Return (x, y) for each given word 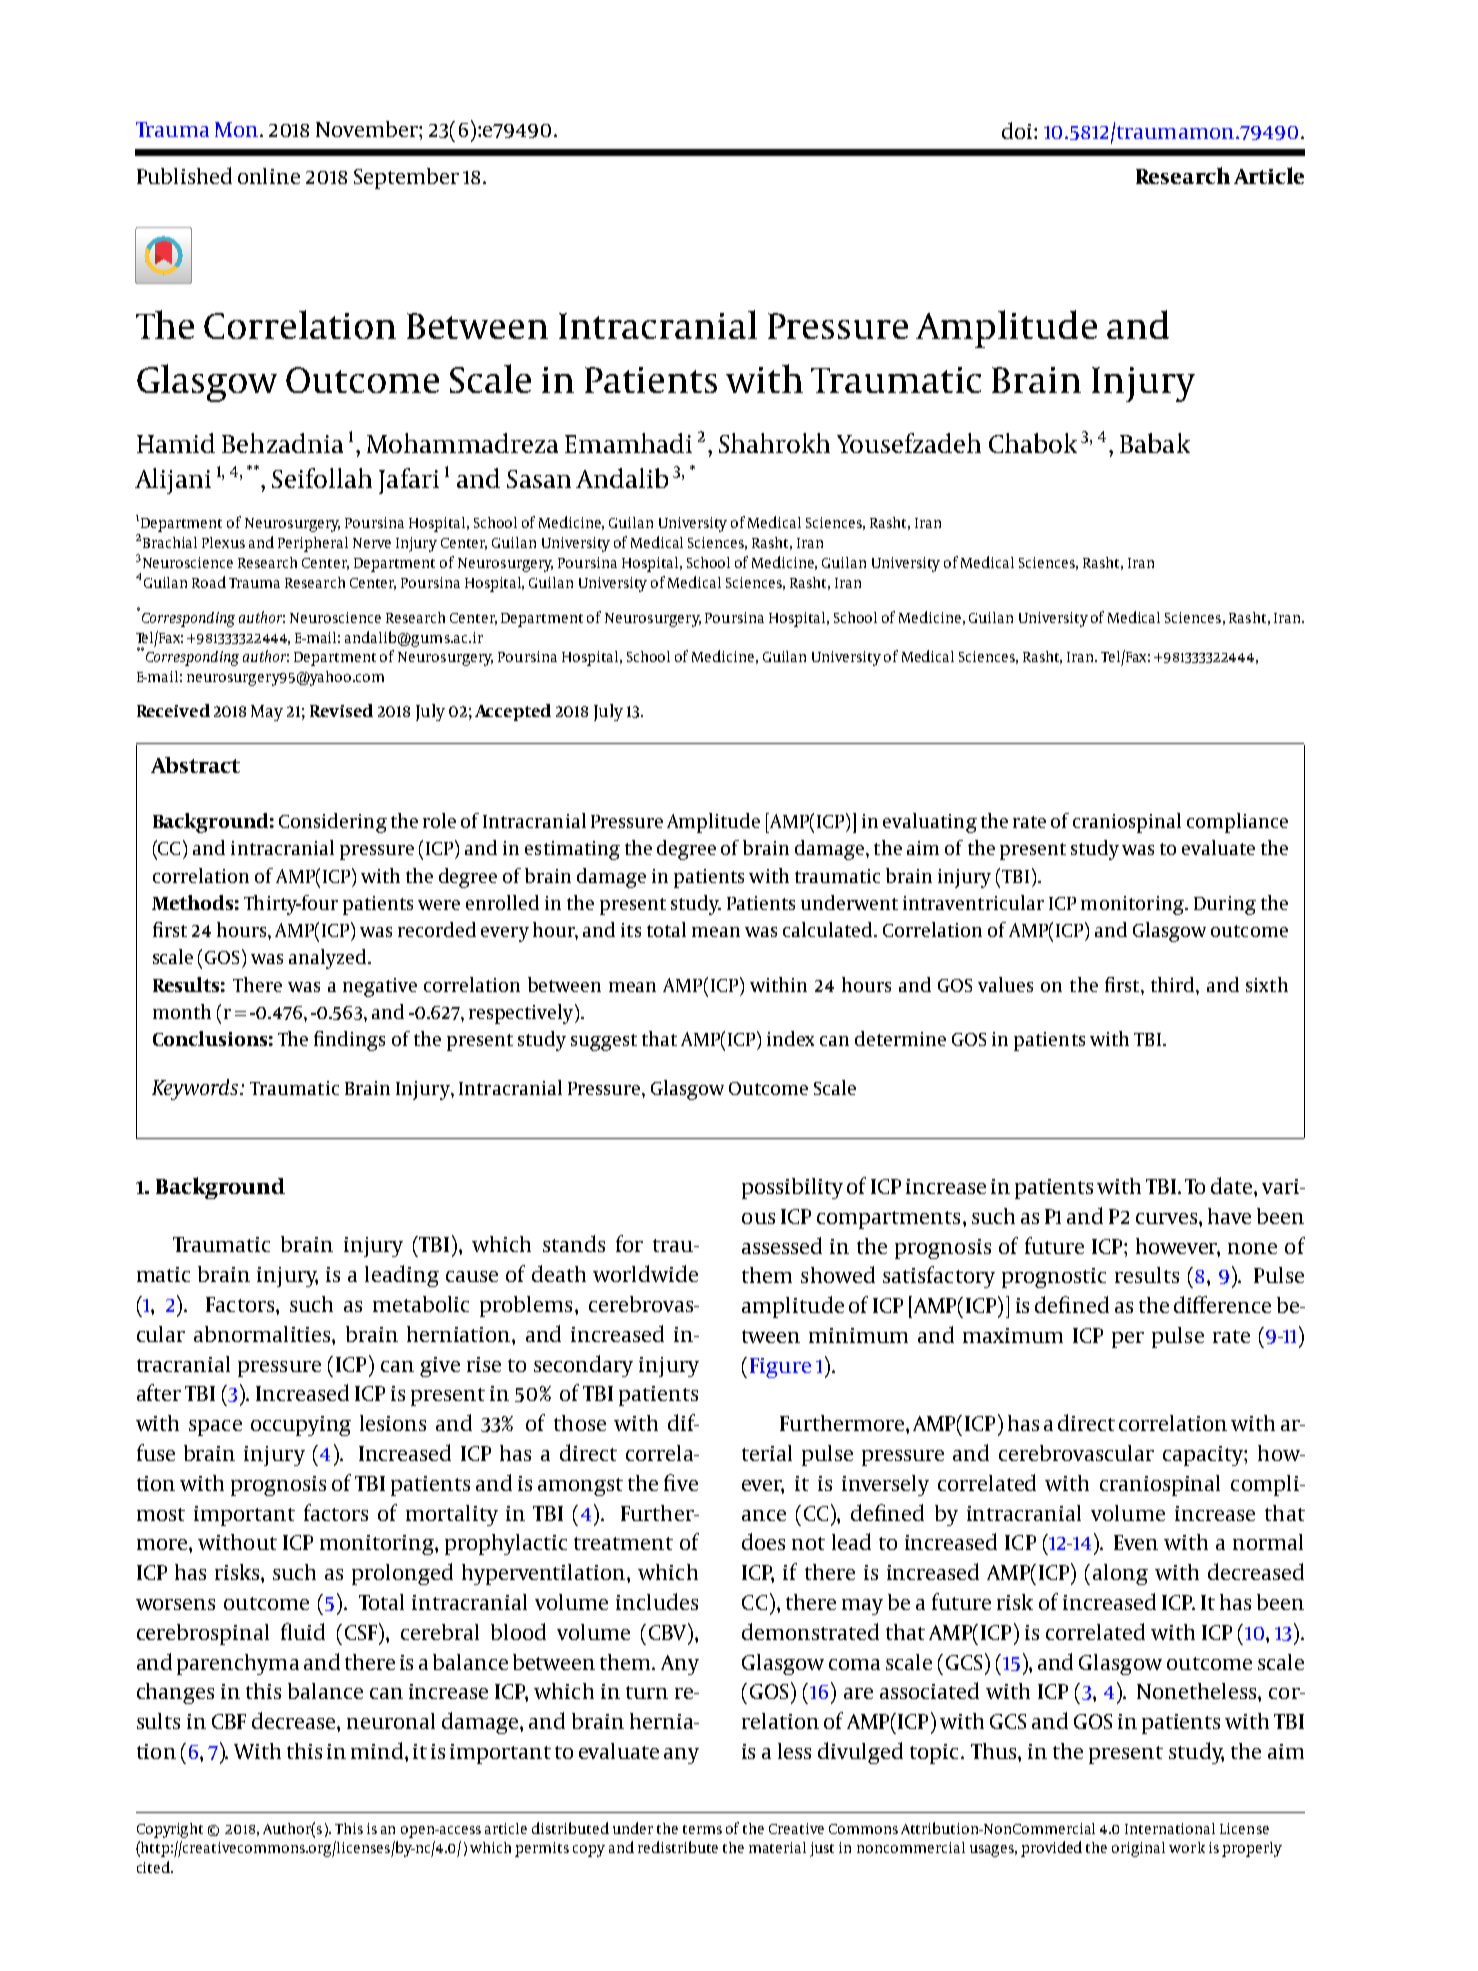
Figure (780, 1368)
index (790, 1038)
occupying (301, 1426)
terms (702, 1829)
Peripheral (313, 544)
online (269, 176)
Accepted (513, 712)
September (406, 178)
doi (1018, 130)
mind (378, 1750)
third (1174, 984)
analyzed (329, 959)
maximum (1013, 1335)
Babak (1155, 443)
